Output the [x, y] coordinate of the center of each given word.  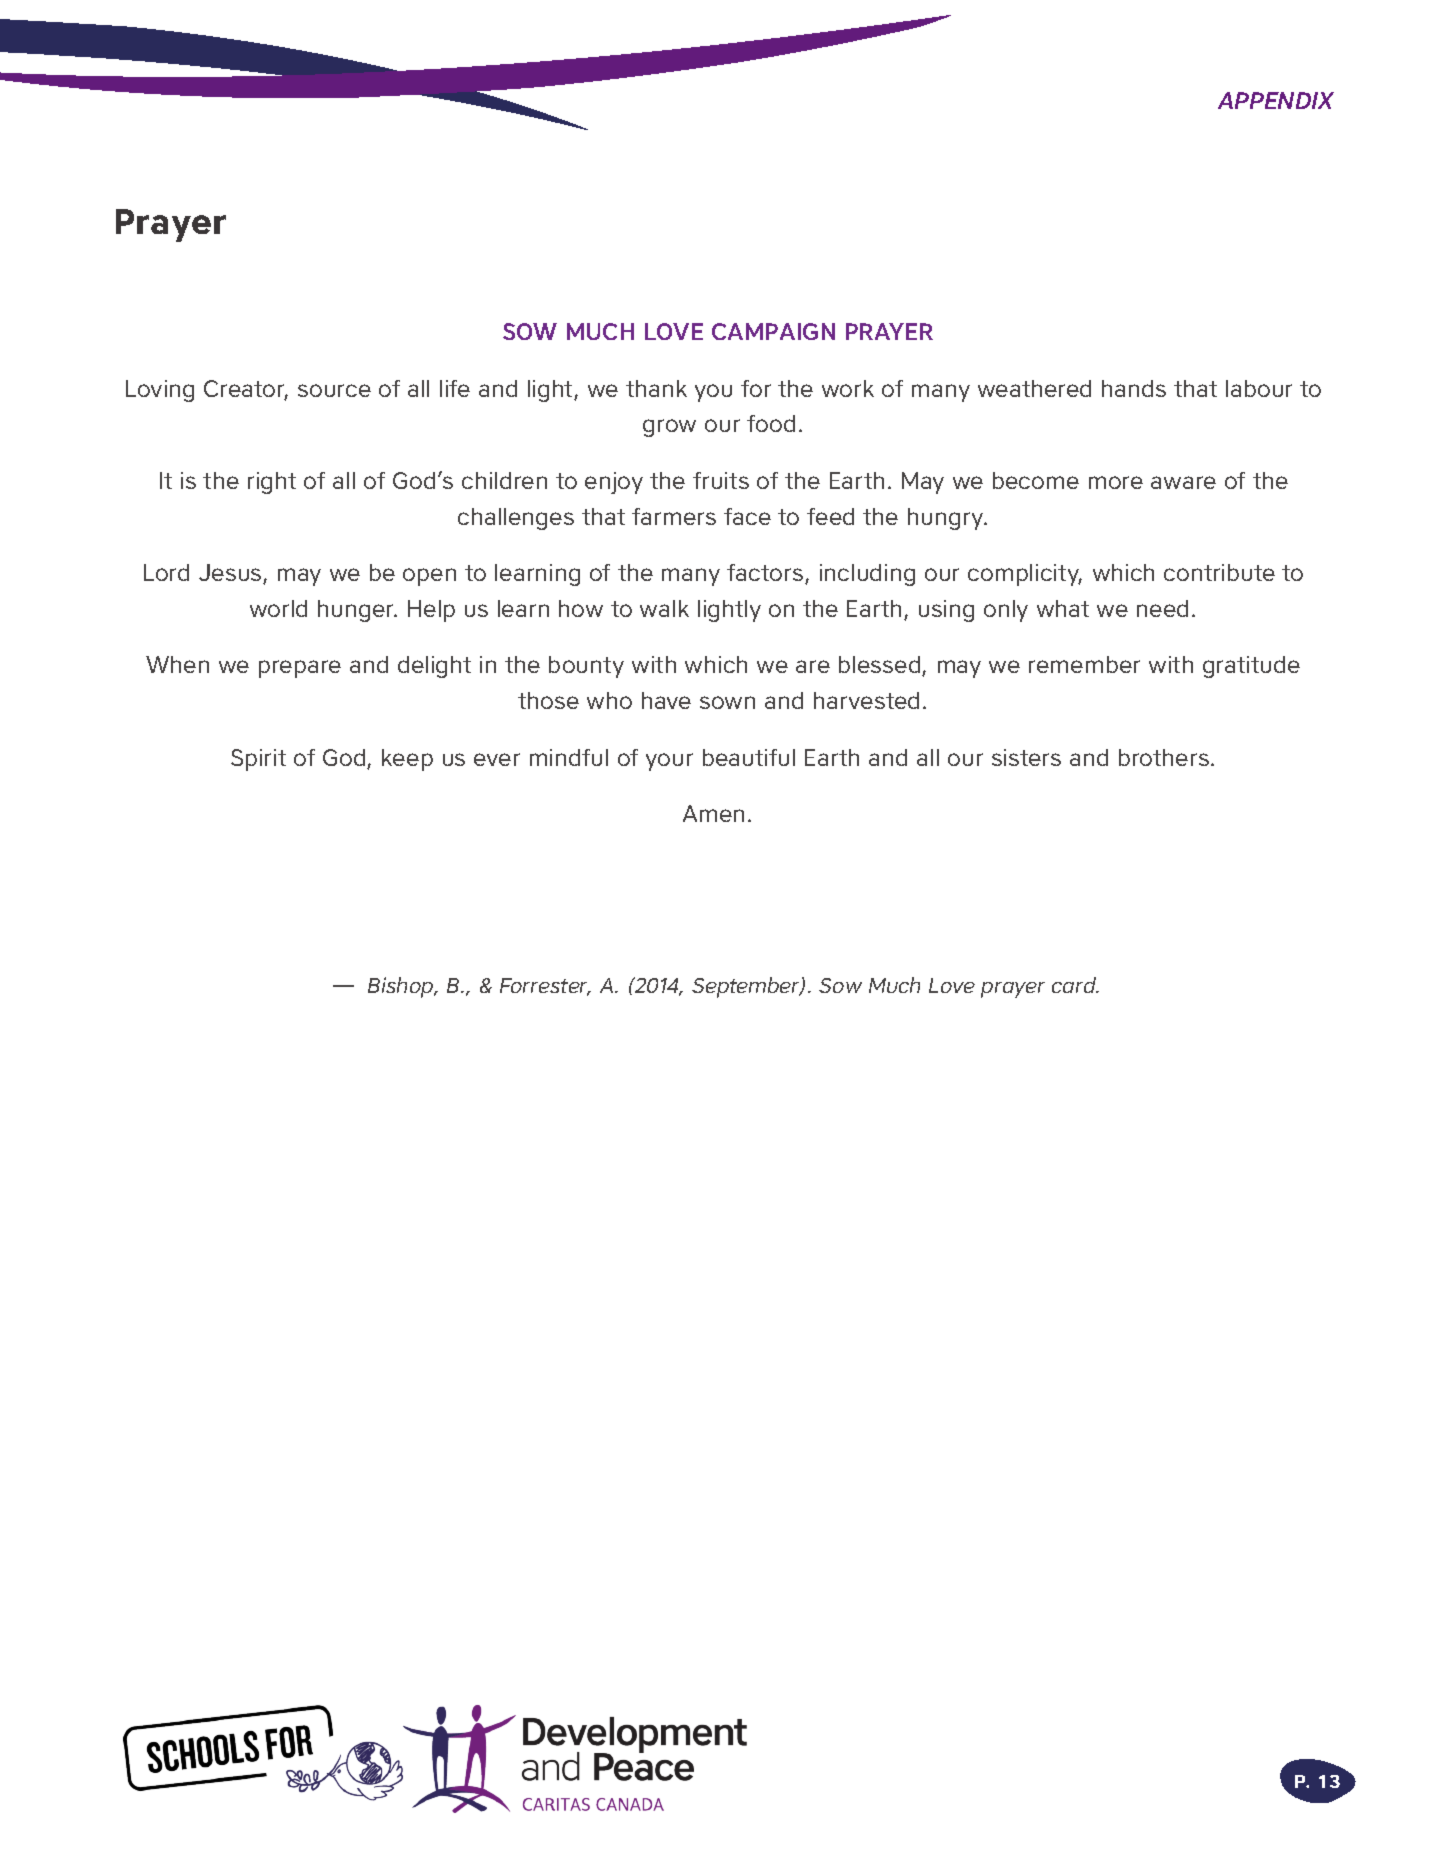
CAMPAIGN [773, 331]
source [334, 390]
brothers [1164, 757]
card [1075, 985]
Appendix [1276, 100]
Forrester [545, 987]
